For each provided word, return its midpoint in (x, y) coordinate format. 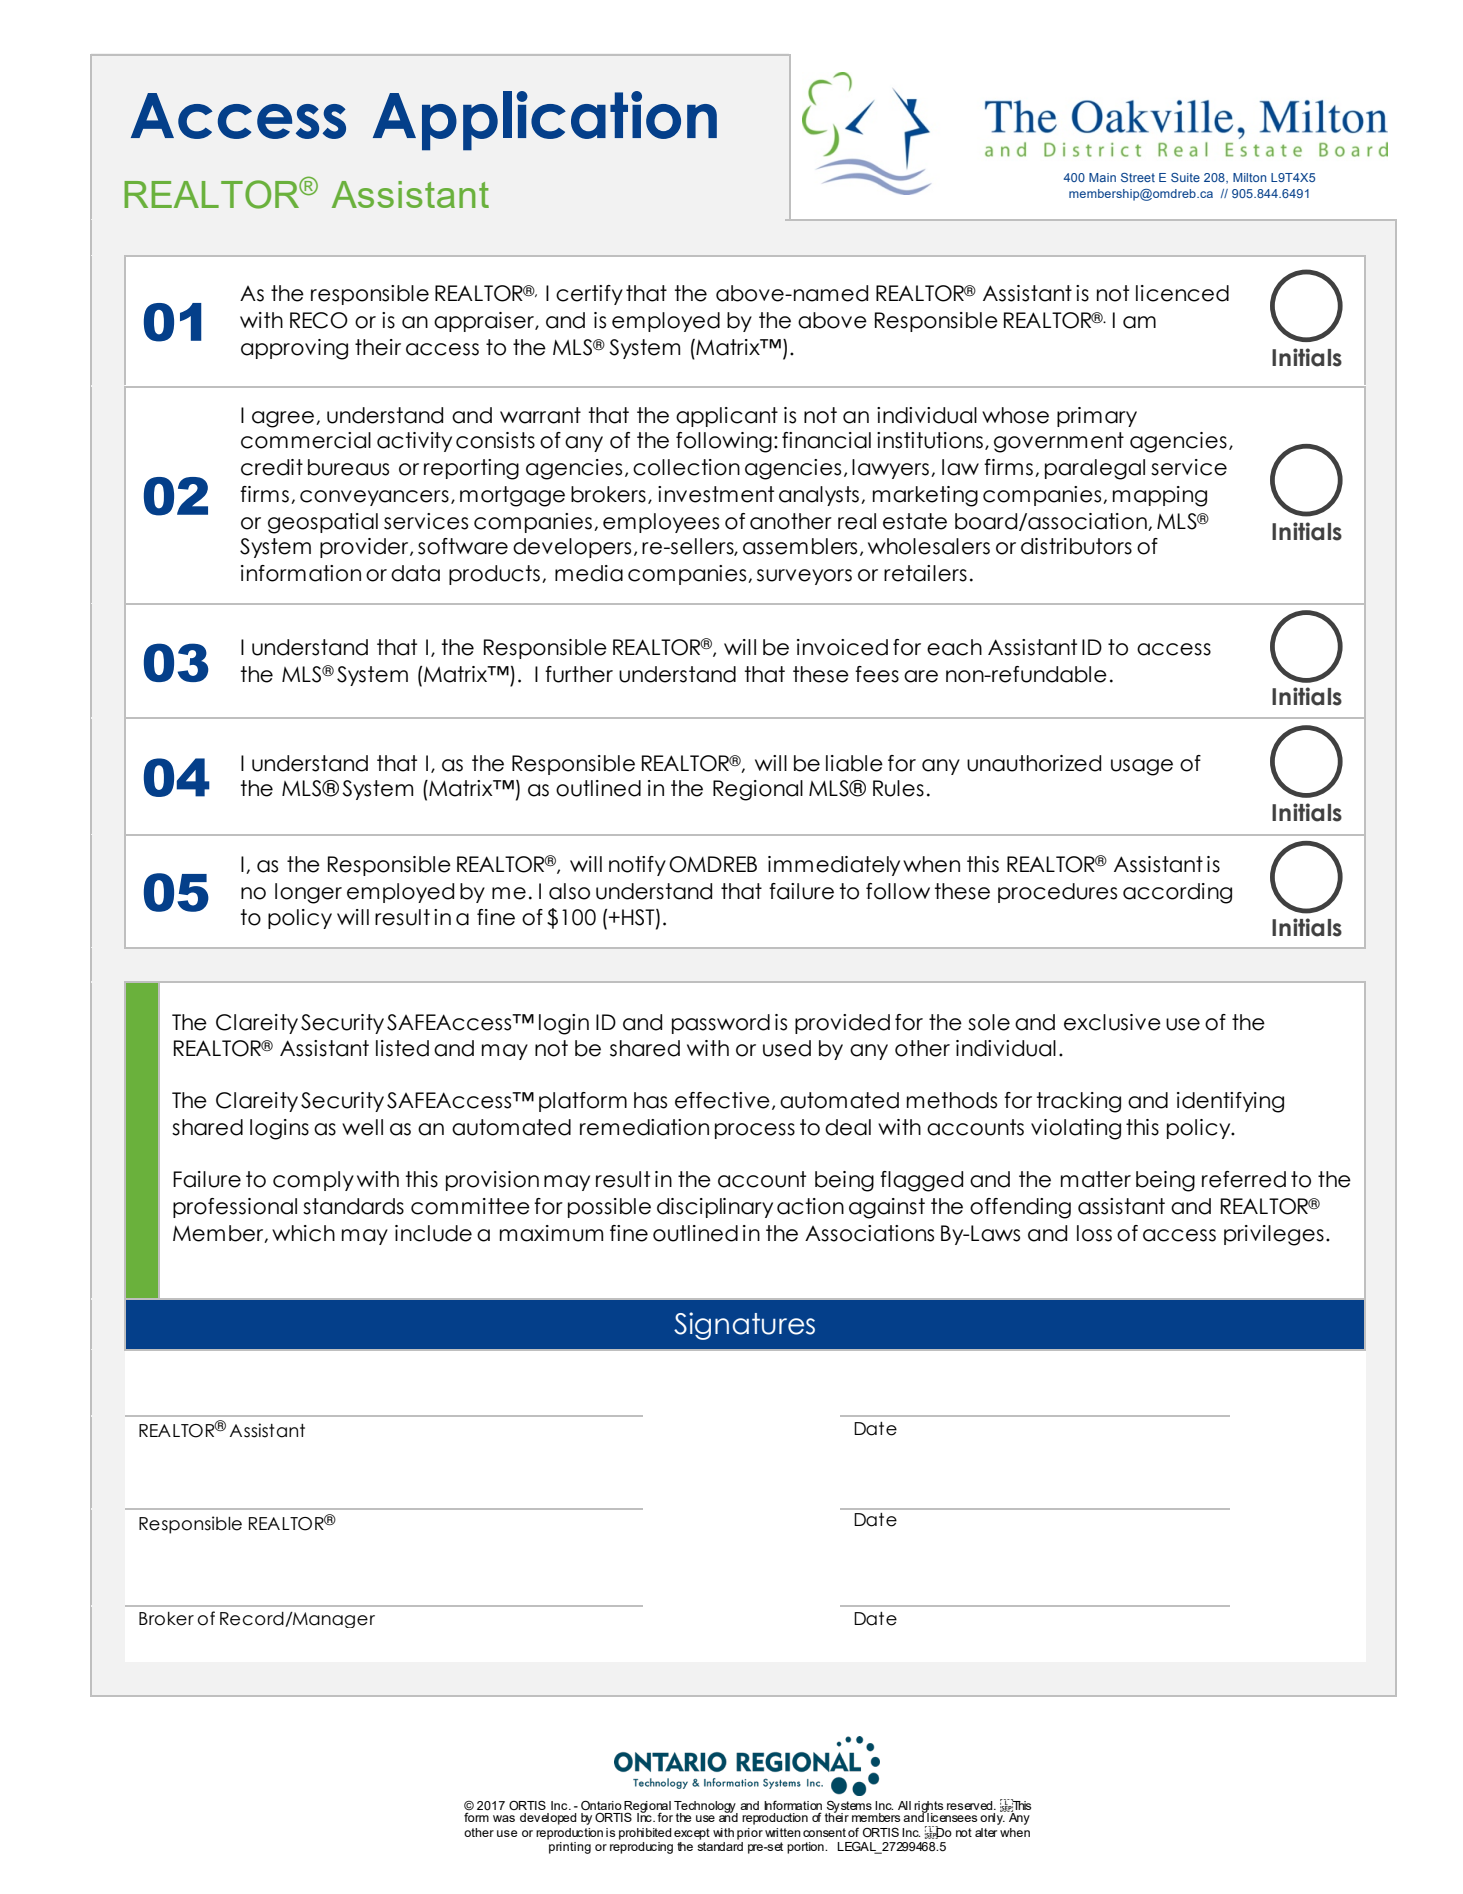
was (504, 1818)
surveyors (804, 577)
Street (1138, 177)
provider (365, 548)
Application (545, 121)
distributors (1076, 546)
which (303, 1233)
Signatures (744, 1326)
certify (589, 295)
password (721, 1024)
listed (402, 1048)
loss (1094, 1233)
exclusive (1112, 1022)
